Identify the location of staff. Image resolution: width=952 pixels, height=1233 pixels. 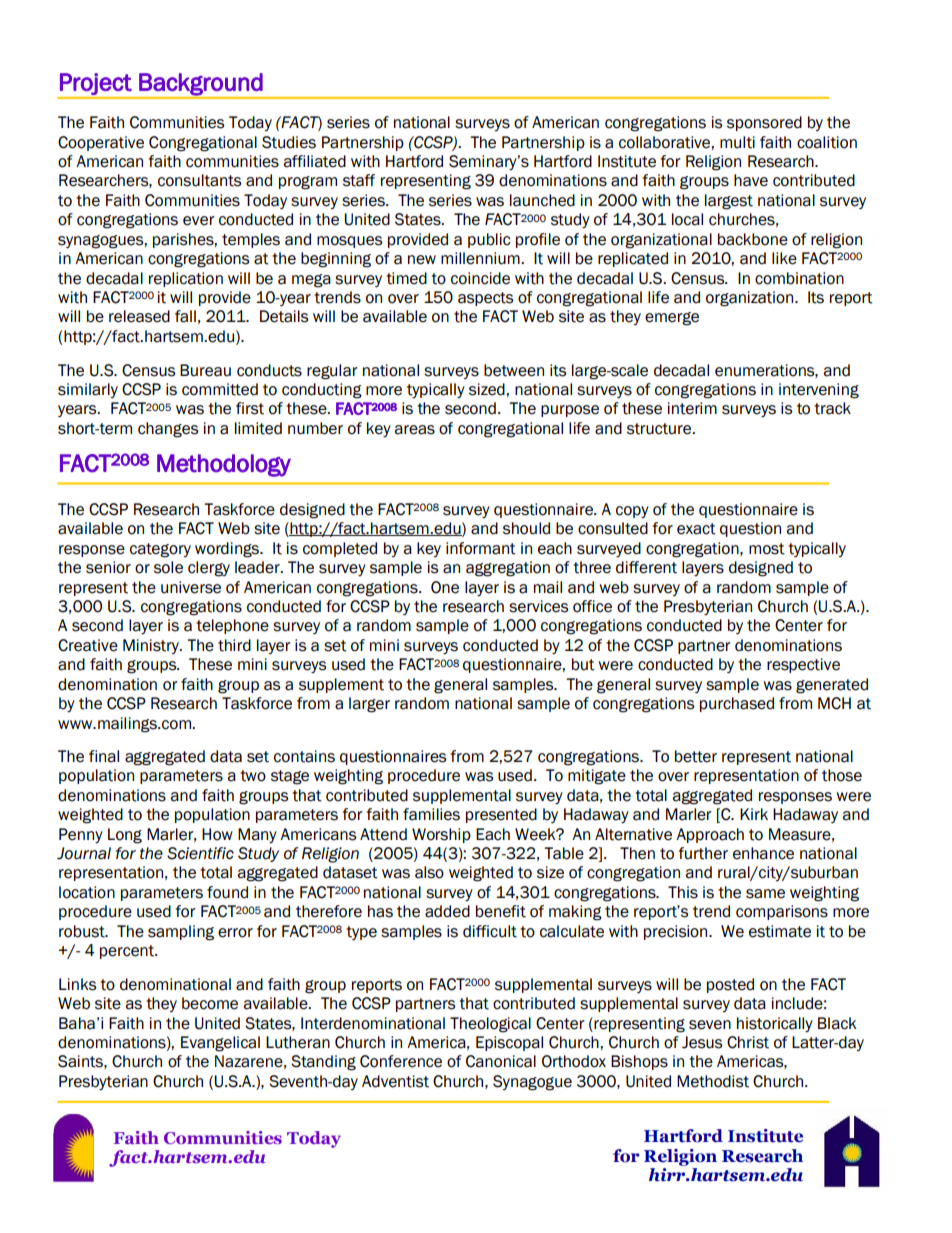
(359, 180).
